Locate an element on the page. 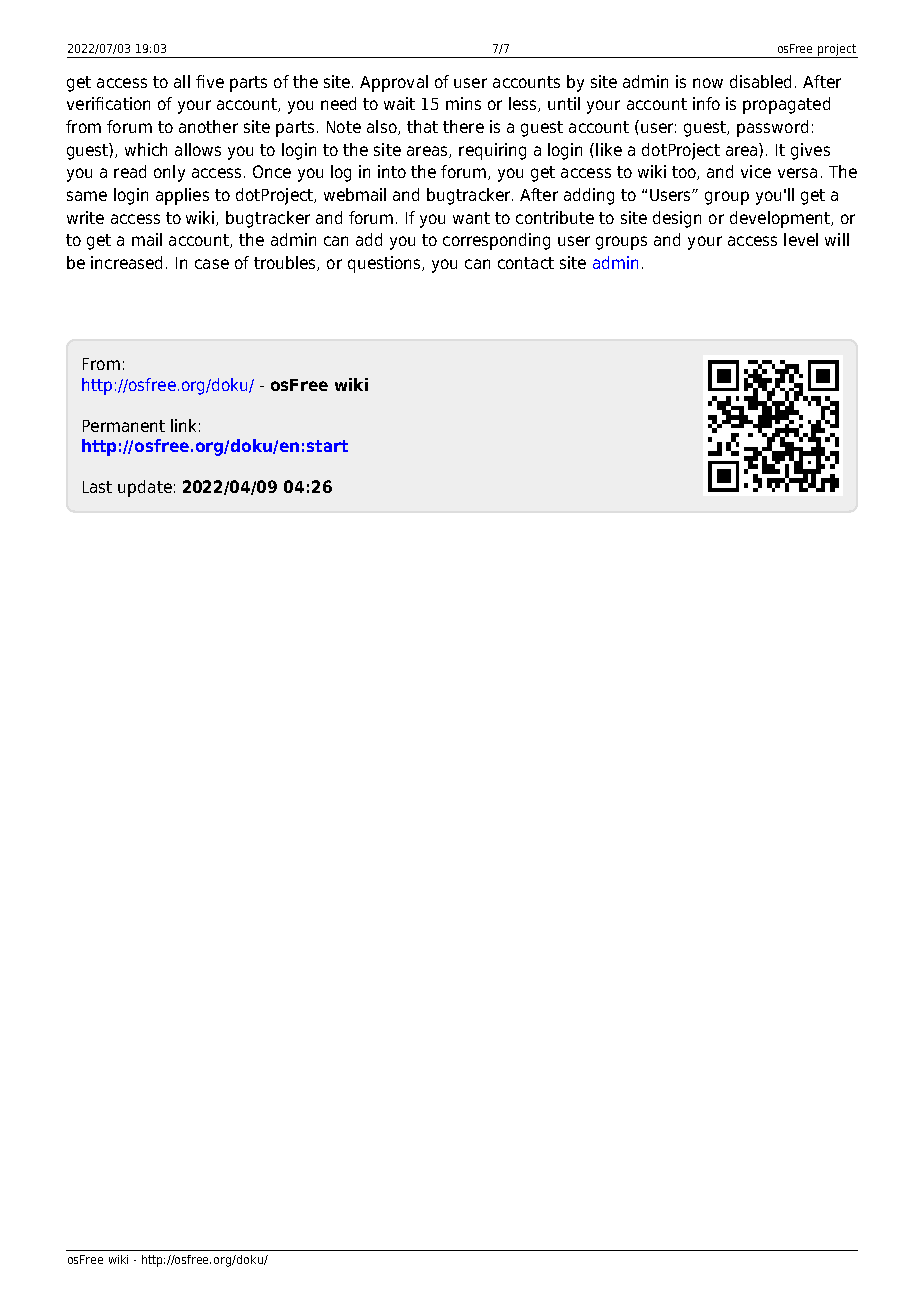  disabled is located at coordinates (760, 81).
